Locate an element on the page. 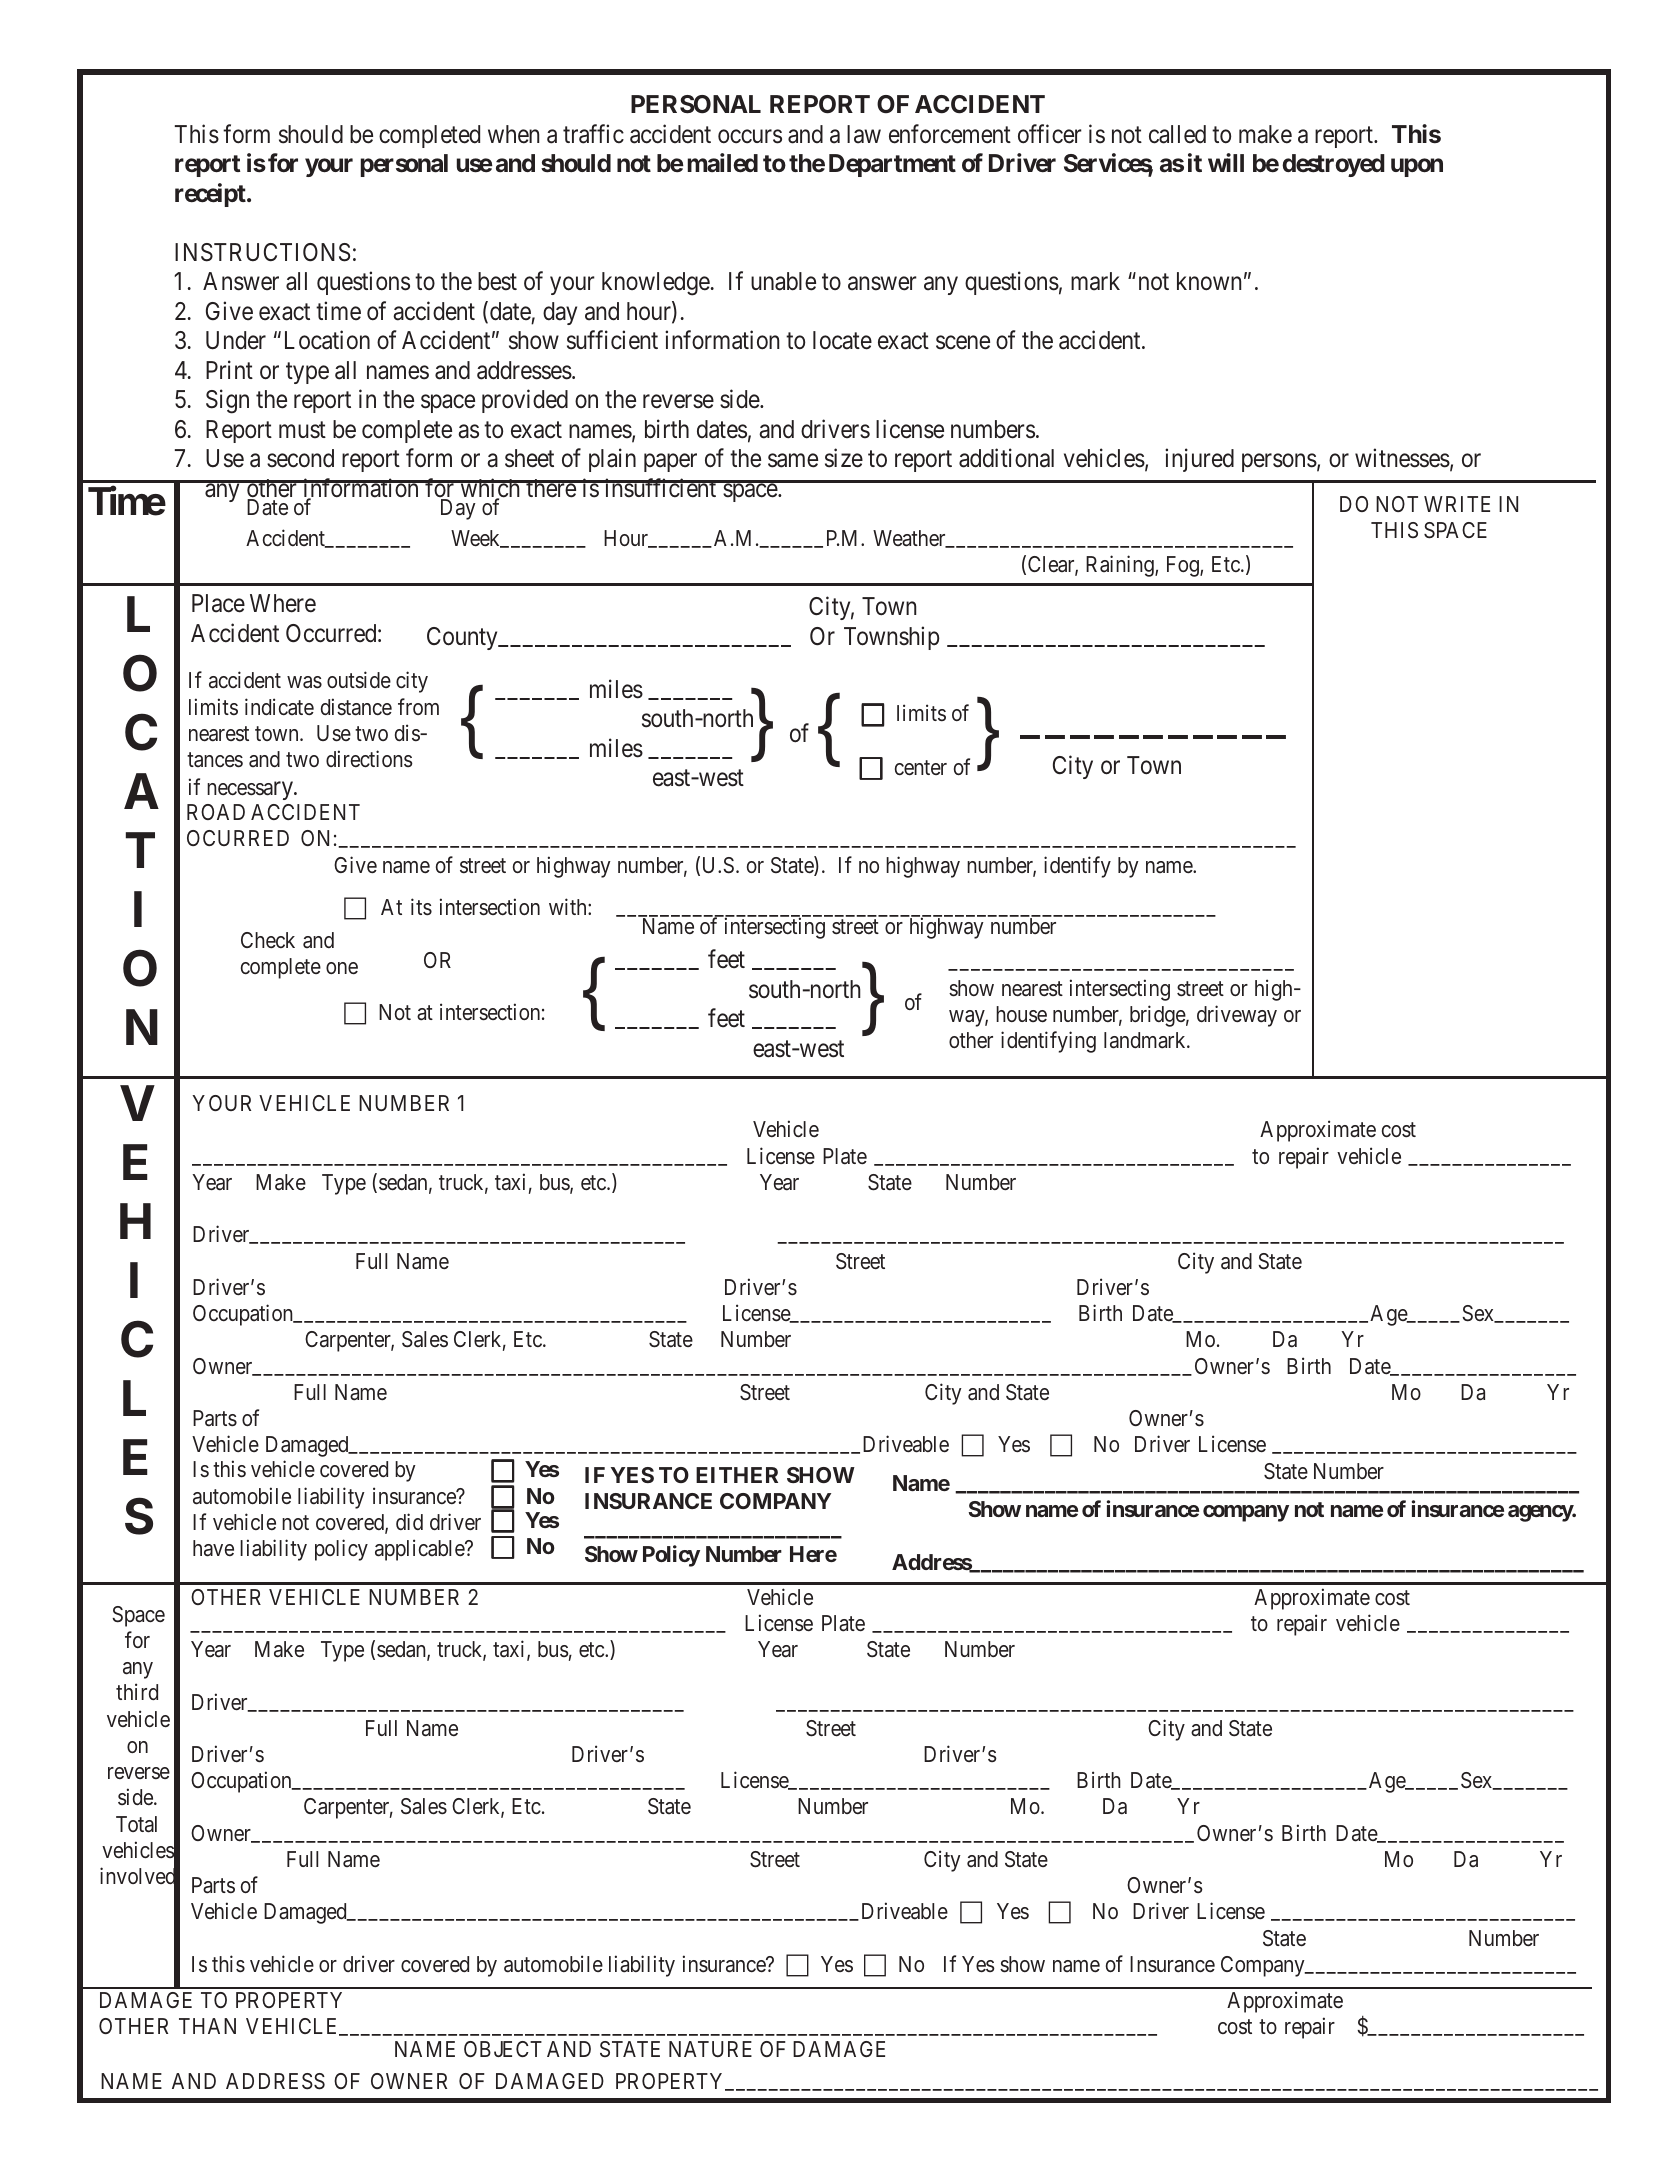 Image resolution: width=1673 pixels, height=2165 pixels. NATURE is located at coordinates (710, 2049).
